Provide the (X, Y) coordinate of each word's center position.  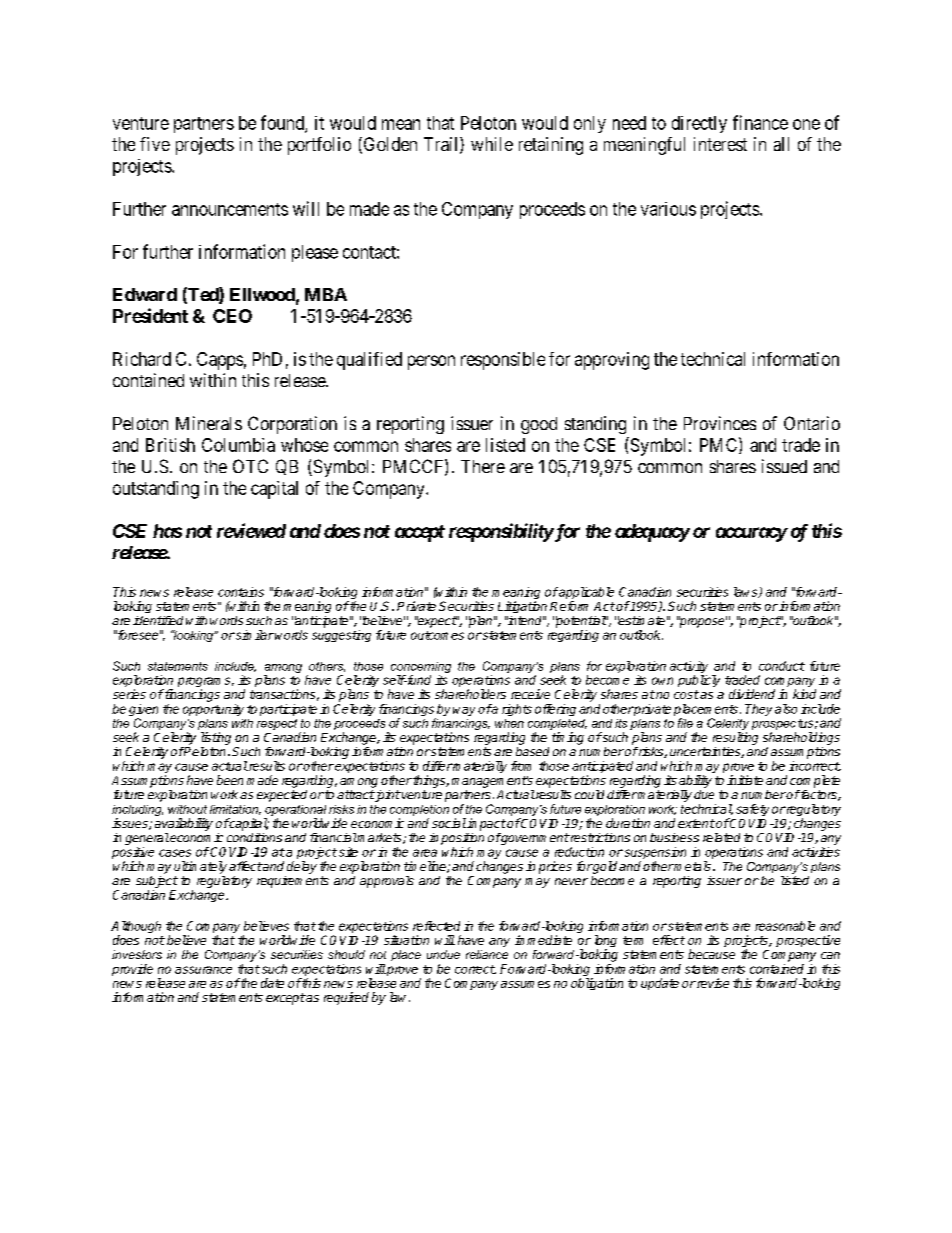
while (492, 144)
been (230, 780)
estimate (641, 620)
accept (420, 533)
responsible (503, 361)
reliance (487, 954)
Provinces (720, 423)
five (155, 144)
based (532, 751)
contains (241, 592)
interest (720, 144)
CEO (232, 316)
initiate (745, 780)
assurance (203, 970)
